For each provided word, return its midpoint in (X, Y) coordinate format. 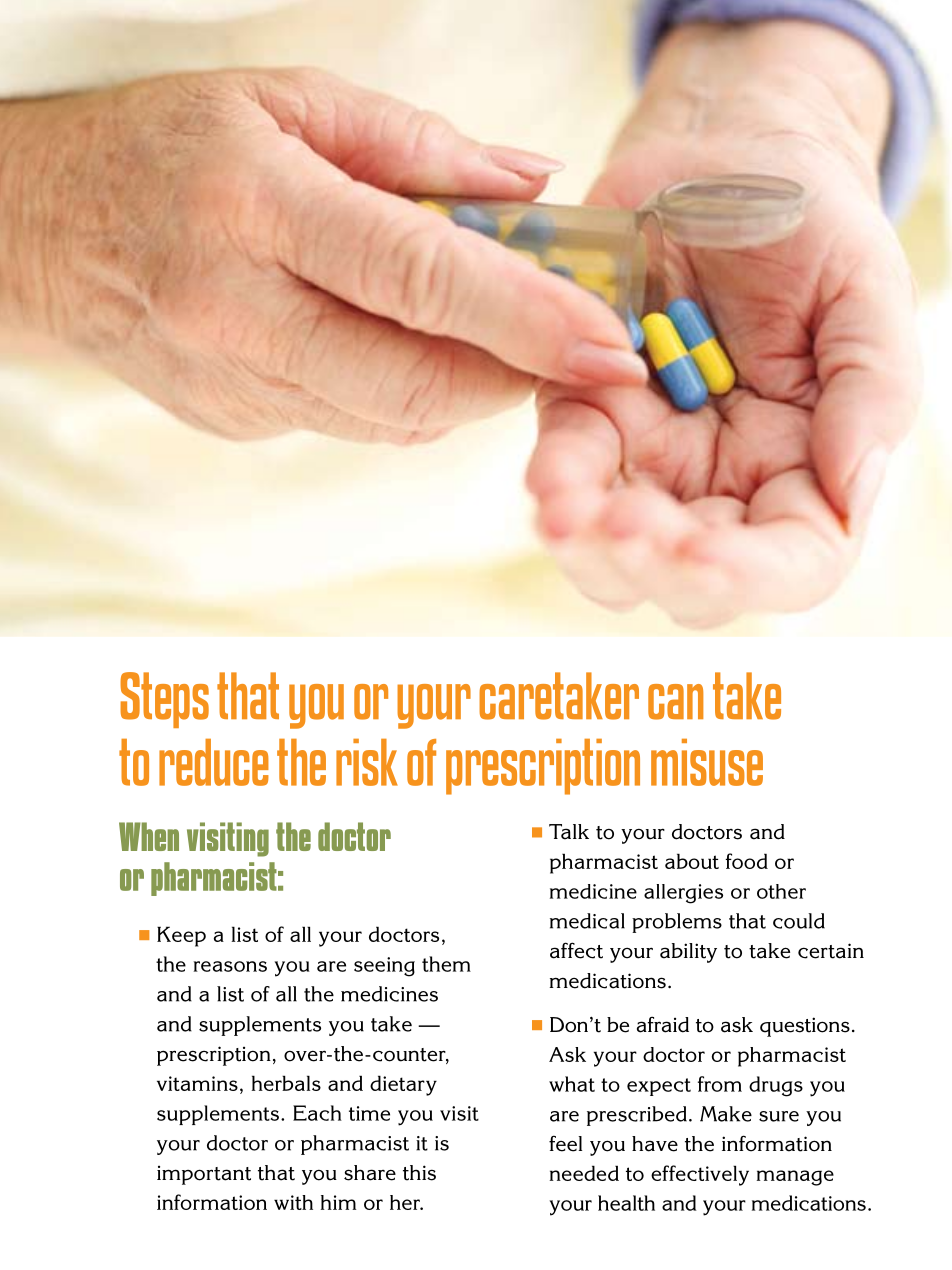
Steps (164, 700)
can (675, 702)
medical (587, 921)
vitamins (197, 1083)
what (572, 1084)
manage (795, 1178)
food (746, 861)
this (419, 1173)
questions (805, 1027)
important (204, 1175)
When (149, 836)
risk (367, 762)
